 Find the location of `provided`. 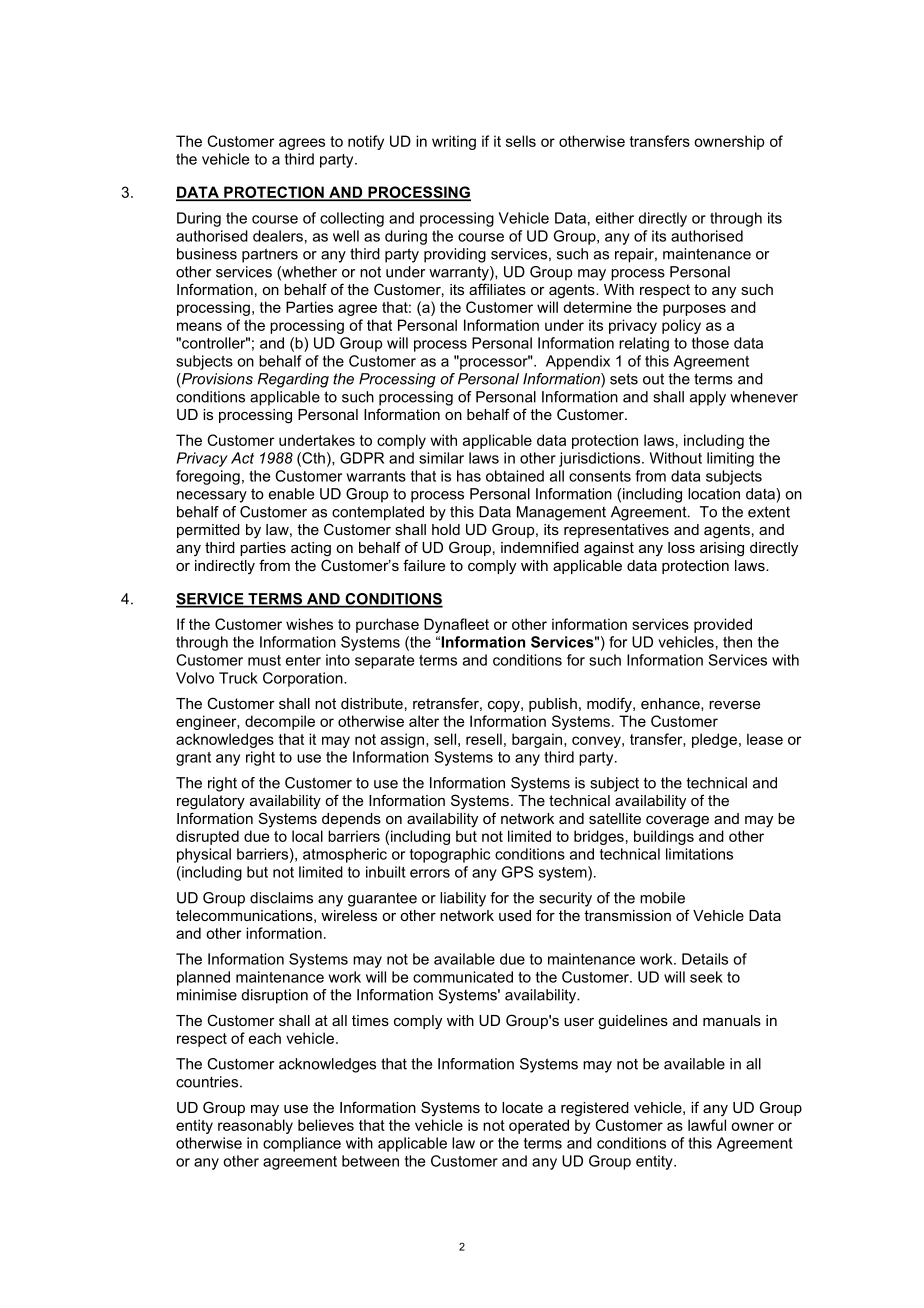

provided is located at coordinates (723, 625).
